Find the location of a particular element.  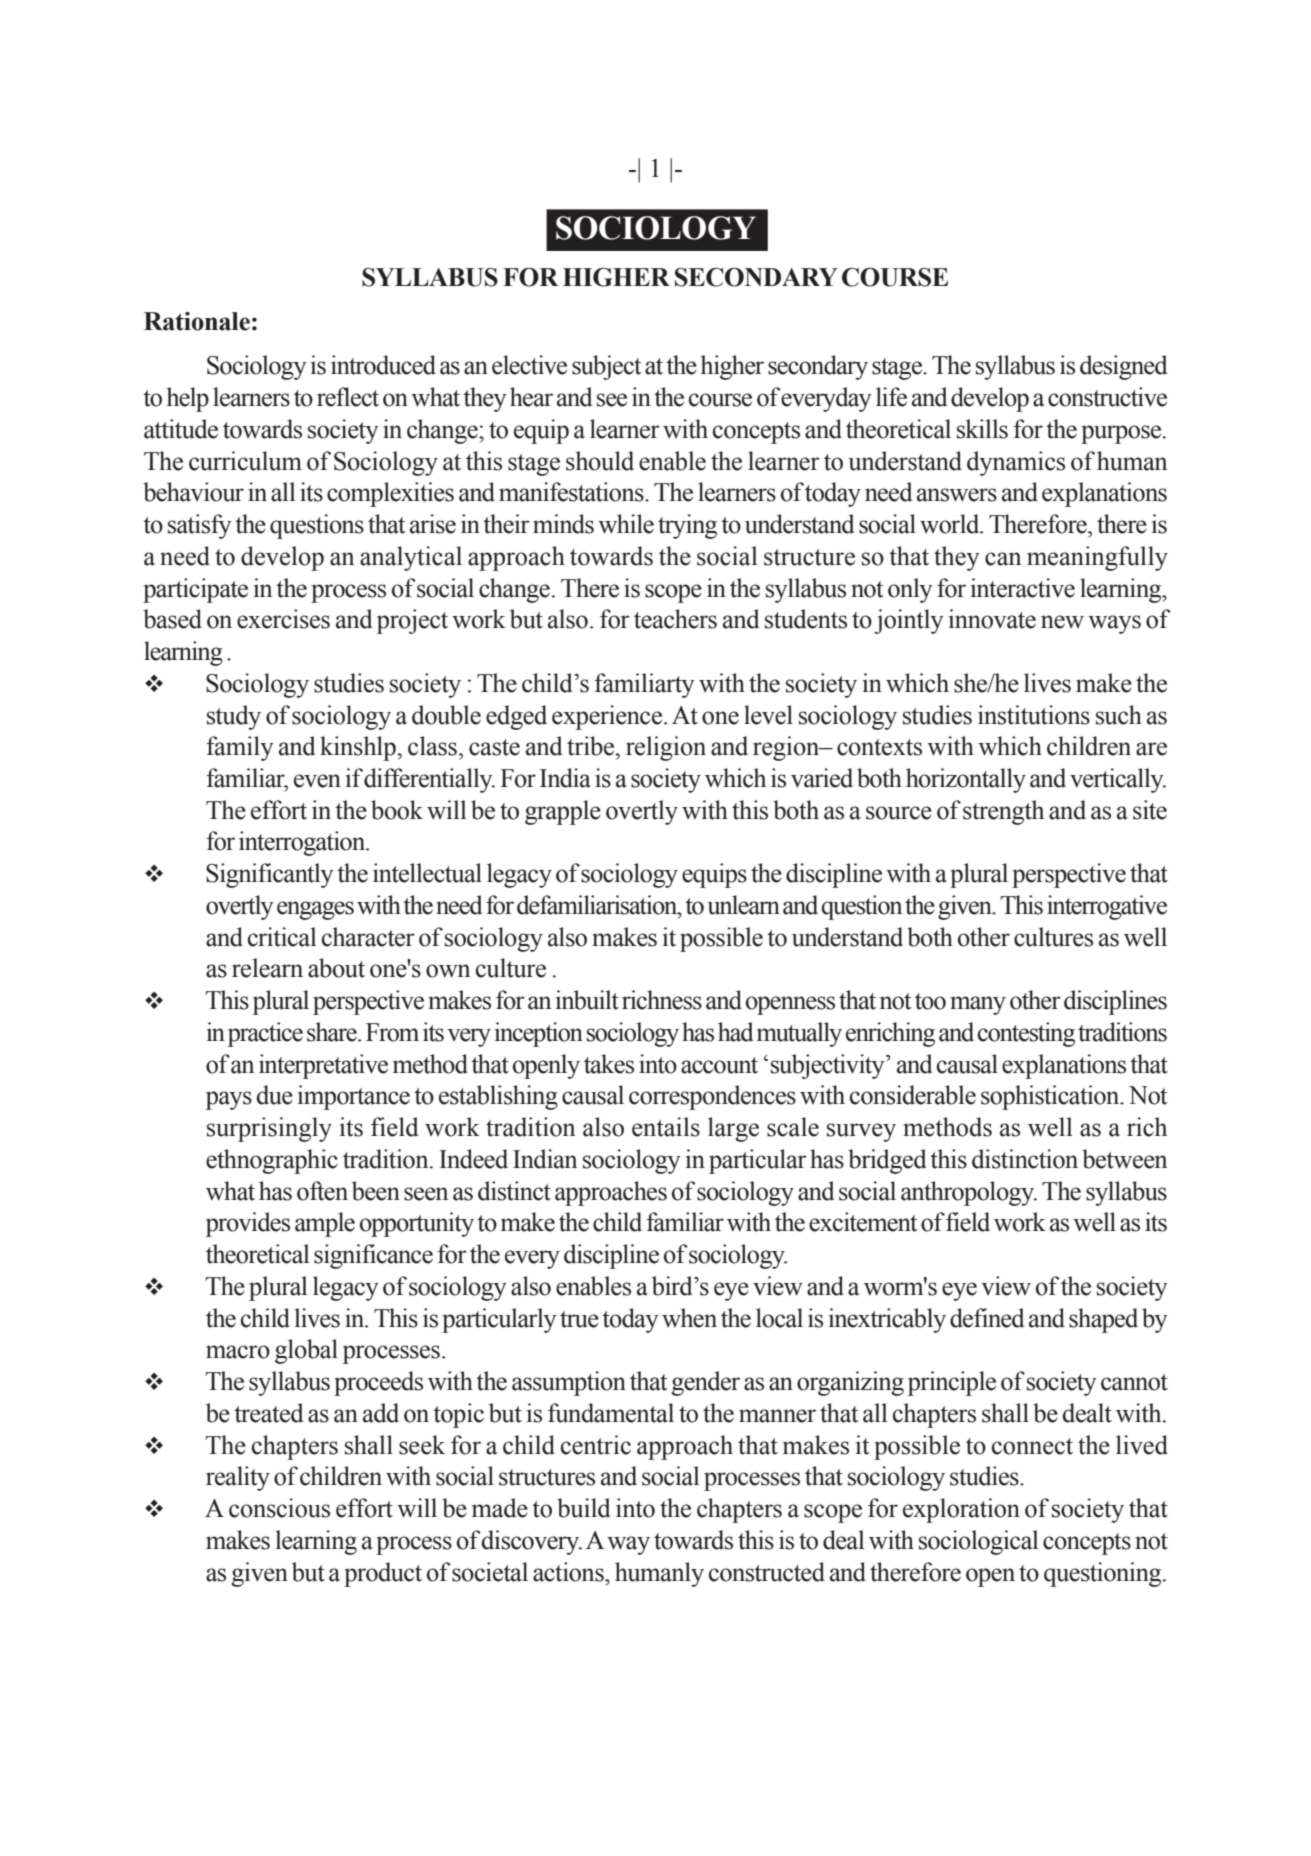

unlearn is located at coordinates (743, 905).
